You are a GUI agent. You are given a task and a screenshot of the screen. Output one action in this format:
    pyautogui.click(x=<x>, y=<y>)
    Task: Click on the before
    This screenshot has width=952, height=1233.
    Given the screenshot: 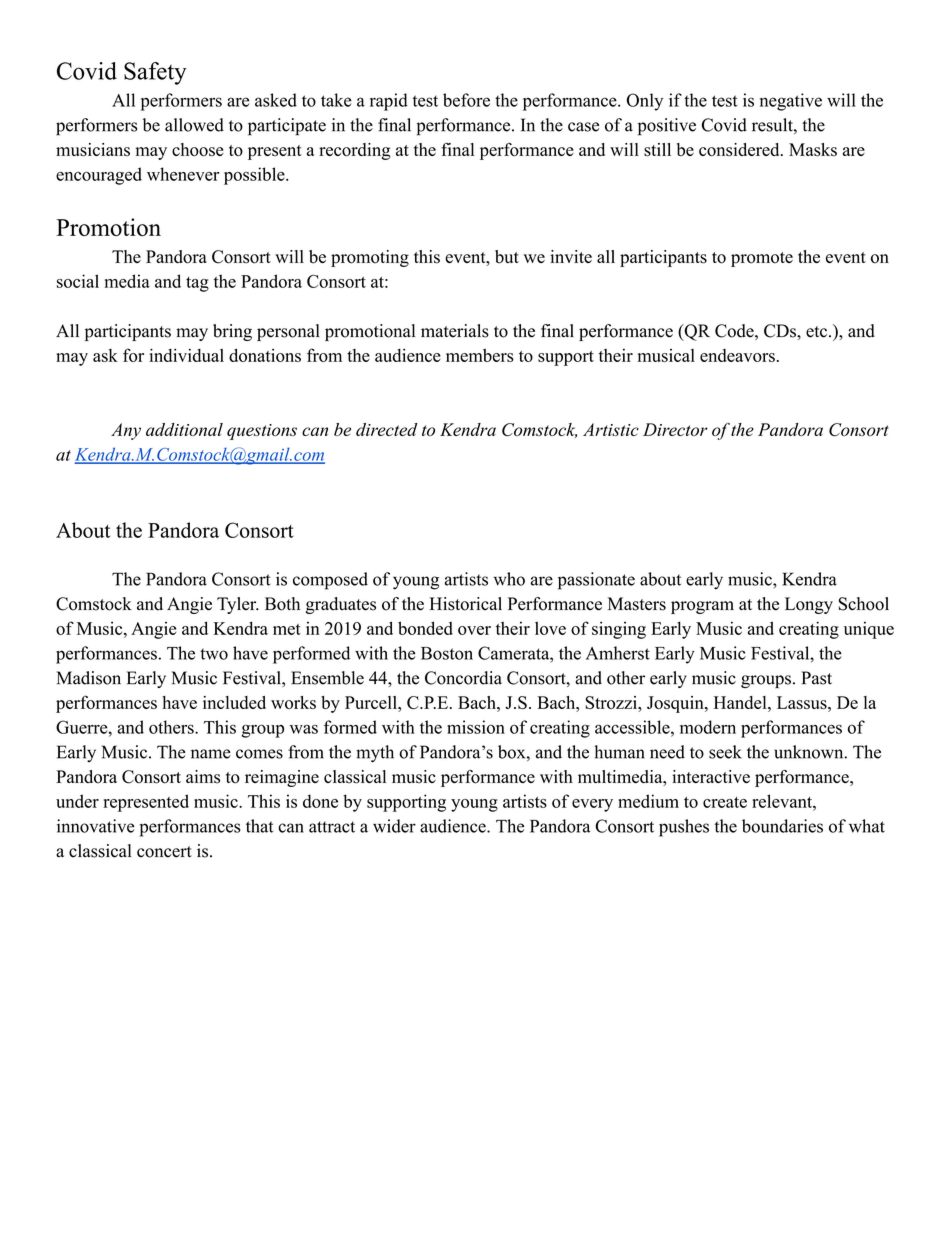 What is the action you would take?
    pyautogui.click(x=466, y=100)
